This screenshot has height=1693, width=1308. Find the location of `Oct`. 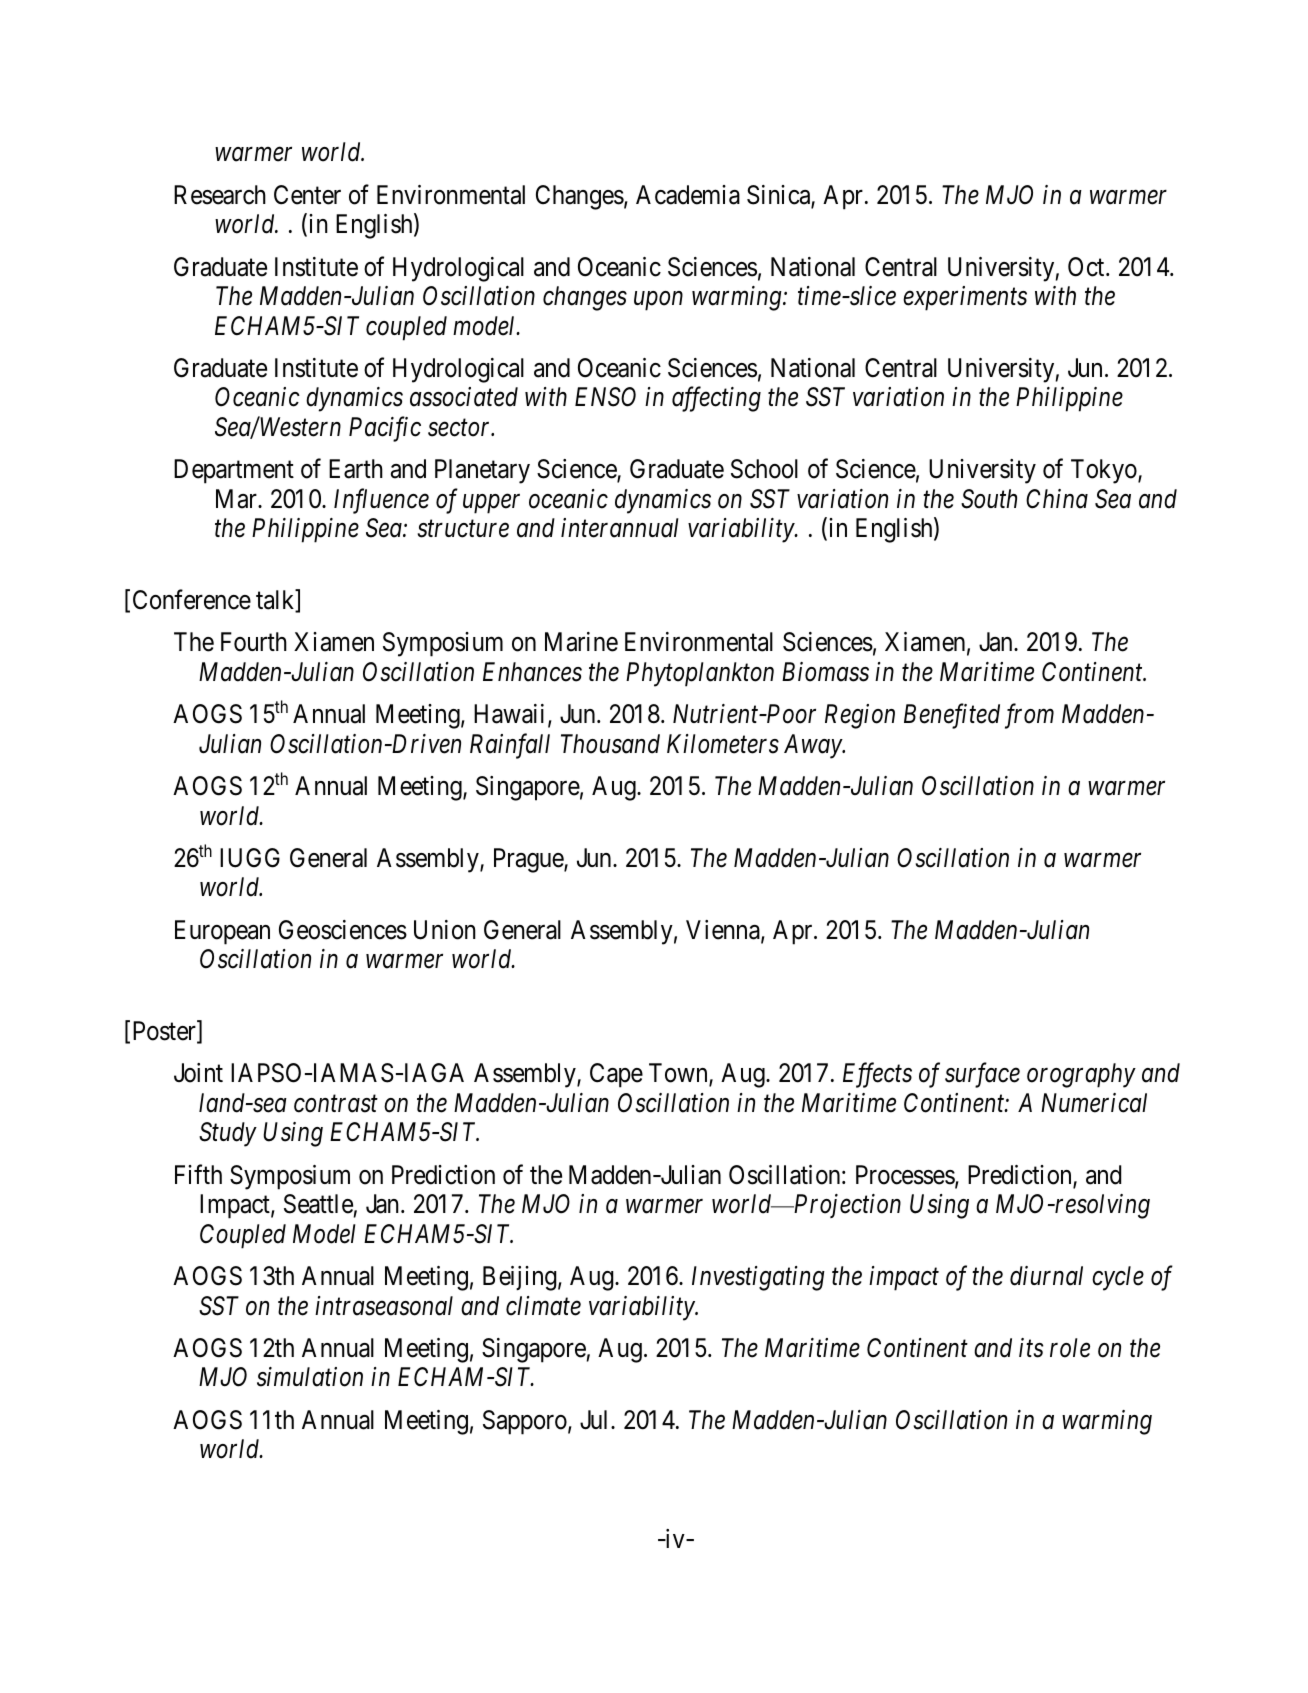

Oct is located at coordinates (1087, 267).
